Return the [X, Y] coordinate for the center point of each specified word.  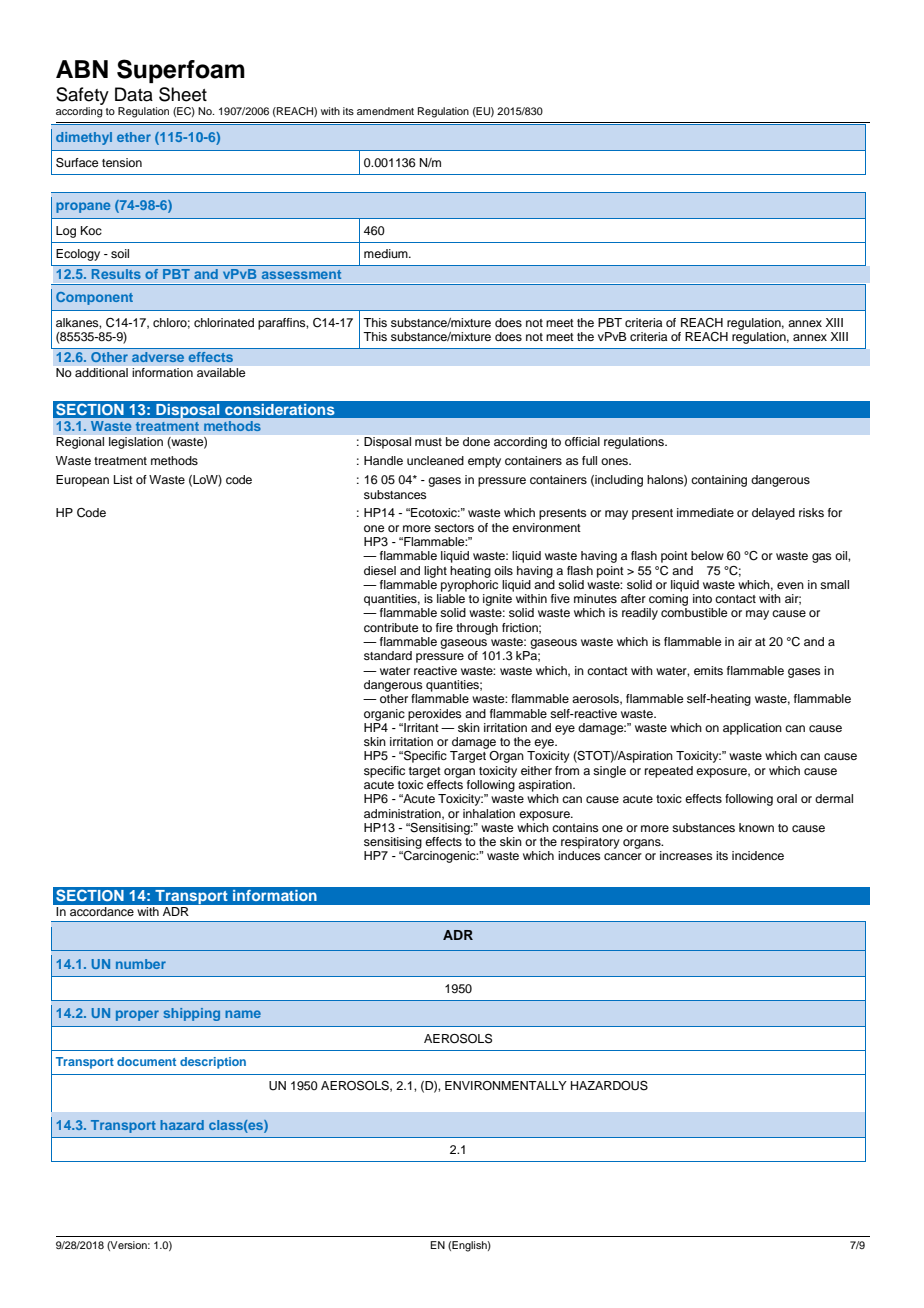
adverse [158, 357]
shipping [191, 1014]
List [123, 479]
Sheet [183, 94]
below [707, 555]
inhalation [489, 813]
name [243, 1014]
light [435, 572]
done [476, 441]
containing [719, 481]
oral [787, 798]
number [141, 964]
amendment [385, 111]
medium [387, 253]
